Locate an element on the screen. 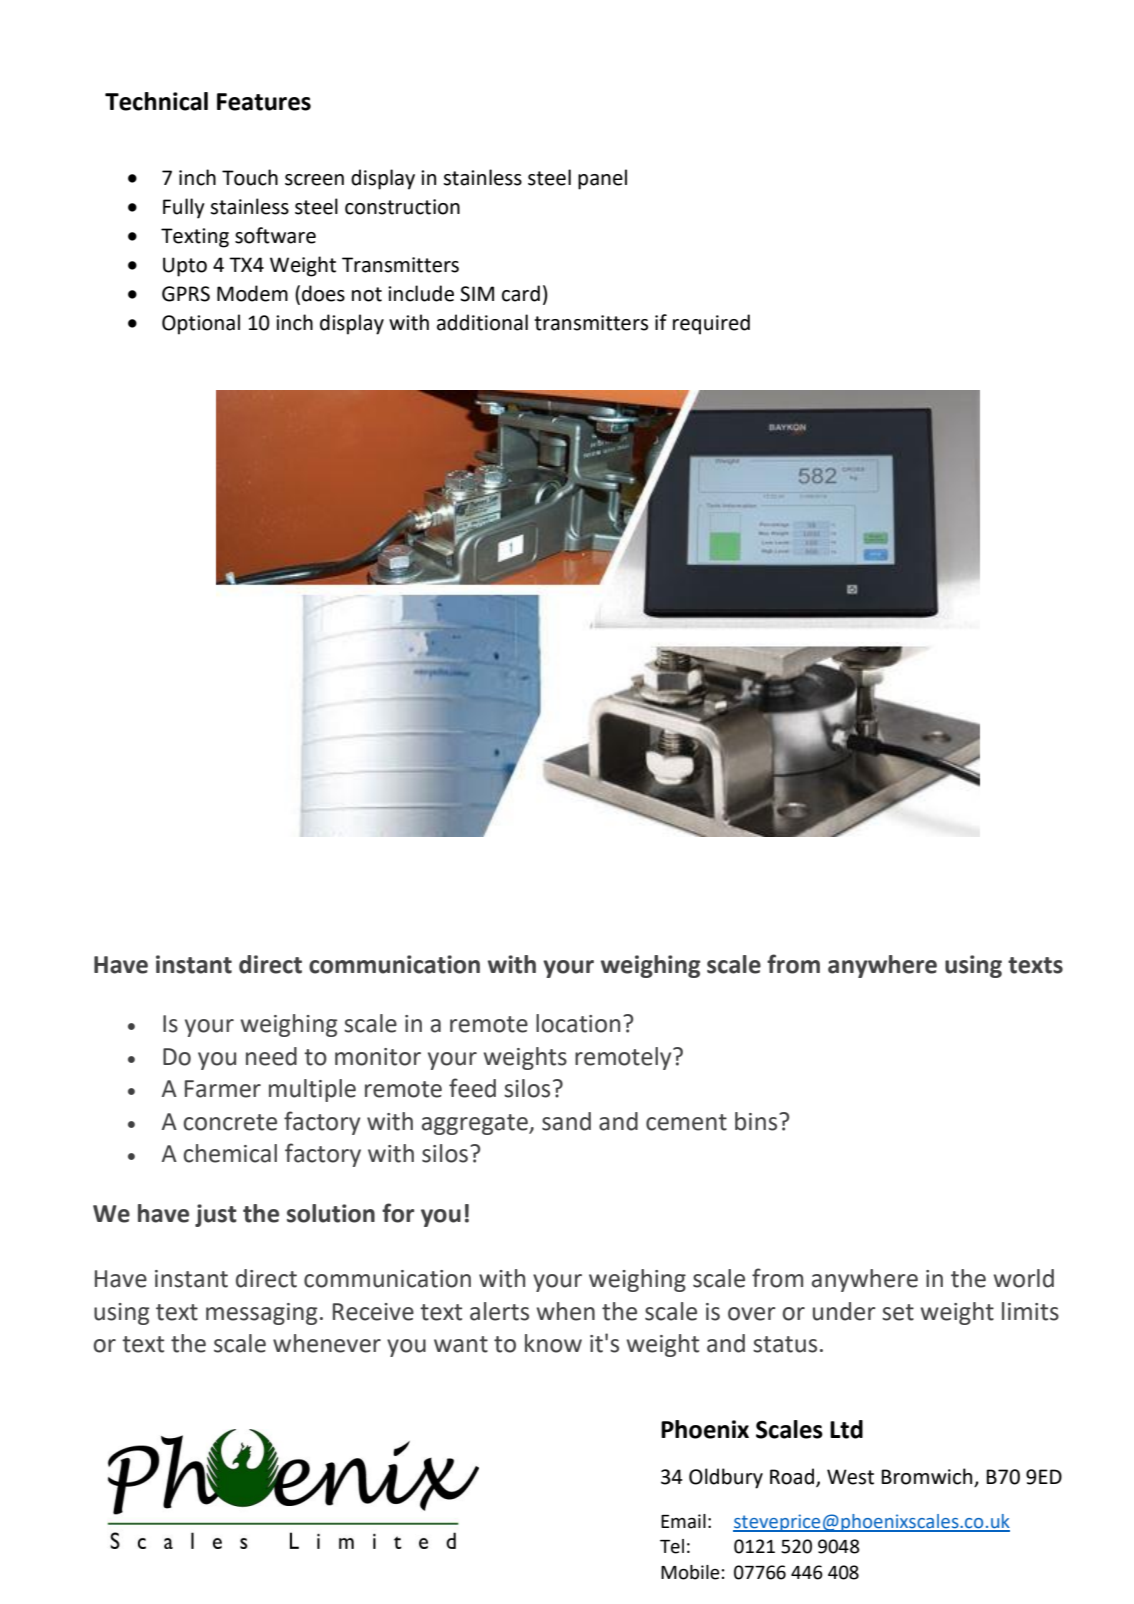 The width and height of the screenshot is (1134, 1604). required is located at coordinates (711, 324).
